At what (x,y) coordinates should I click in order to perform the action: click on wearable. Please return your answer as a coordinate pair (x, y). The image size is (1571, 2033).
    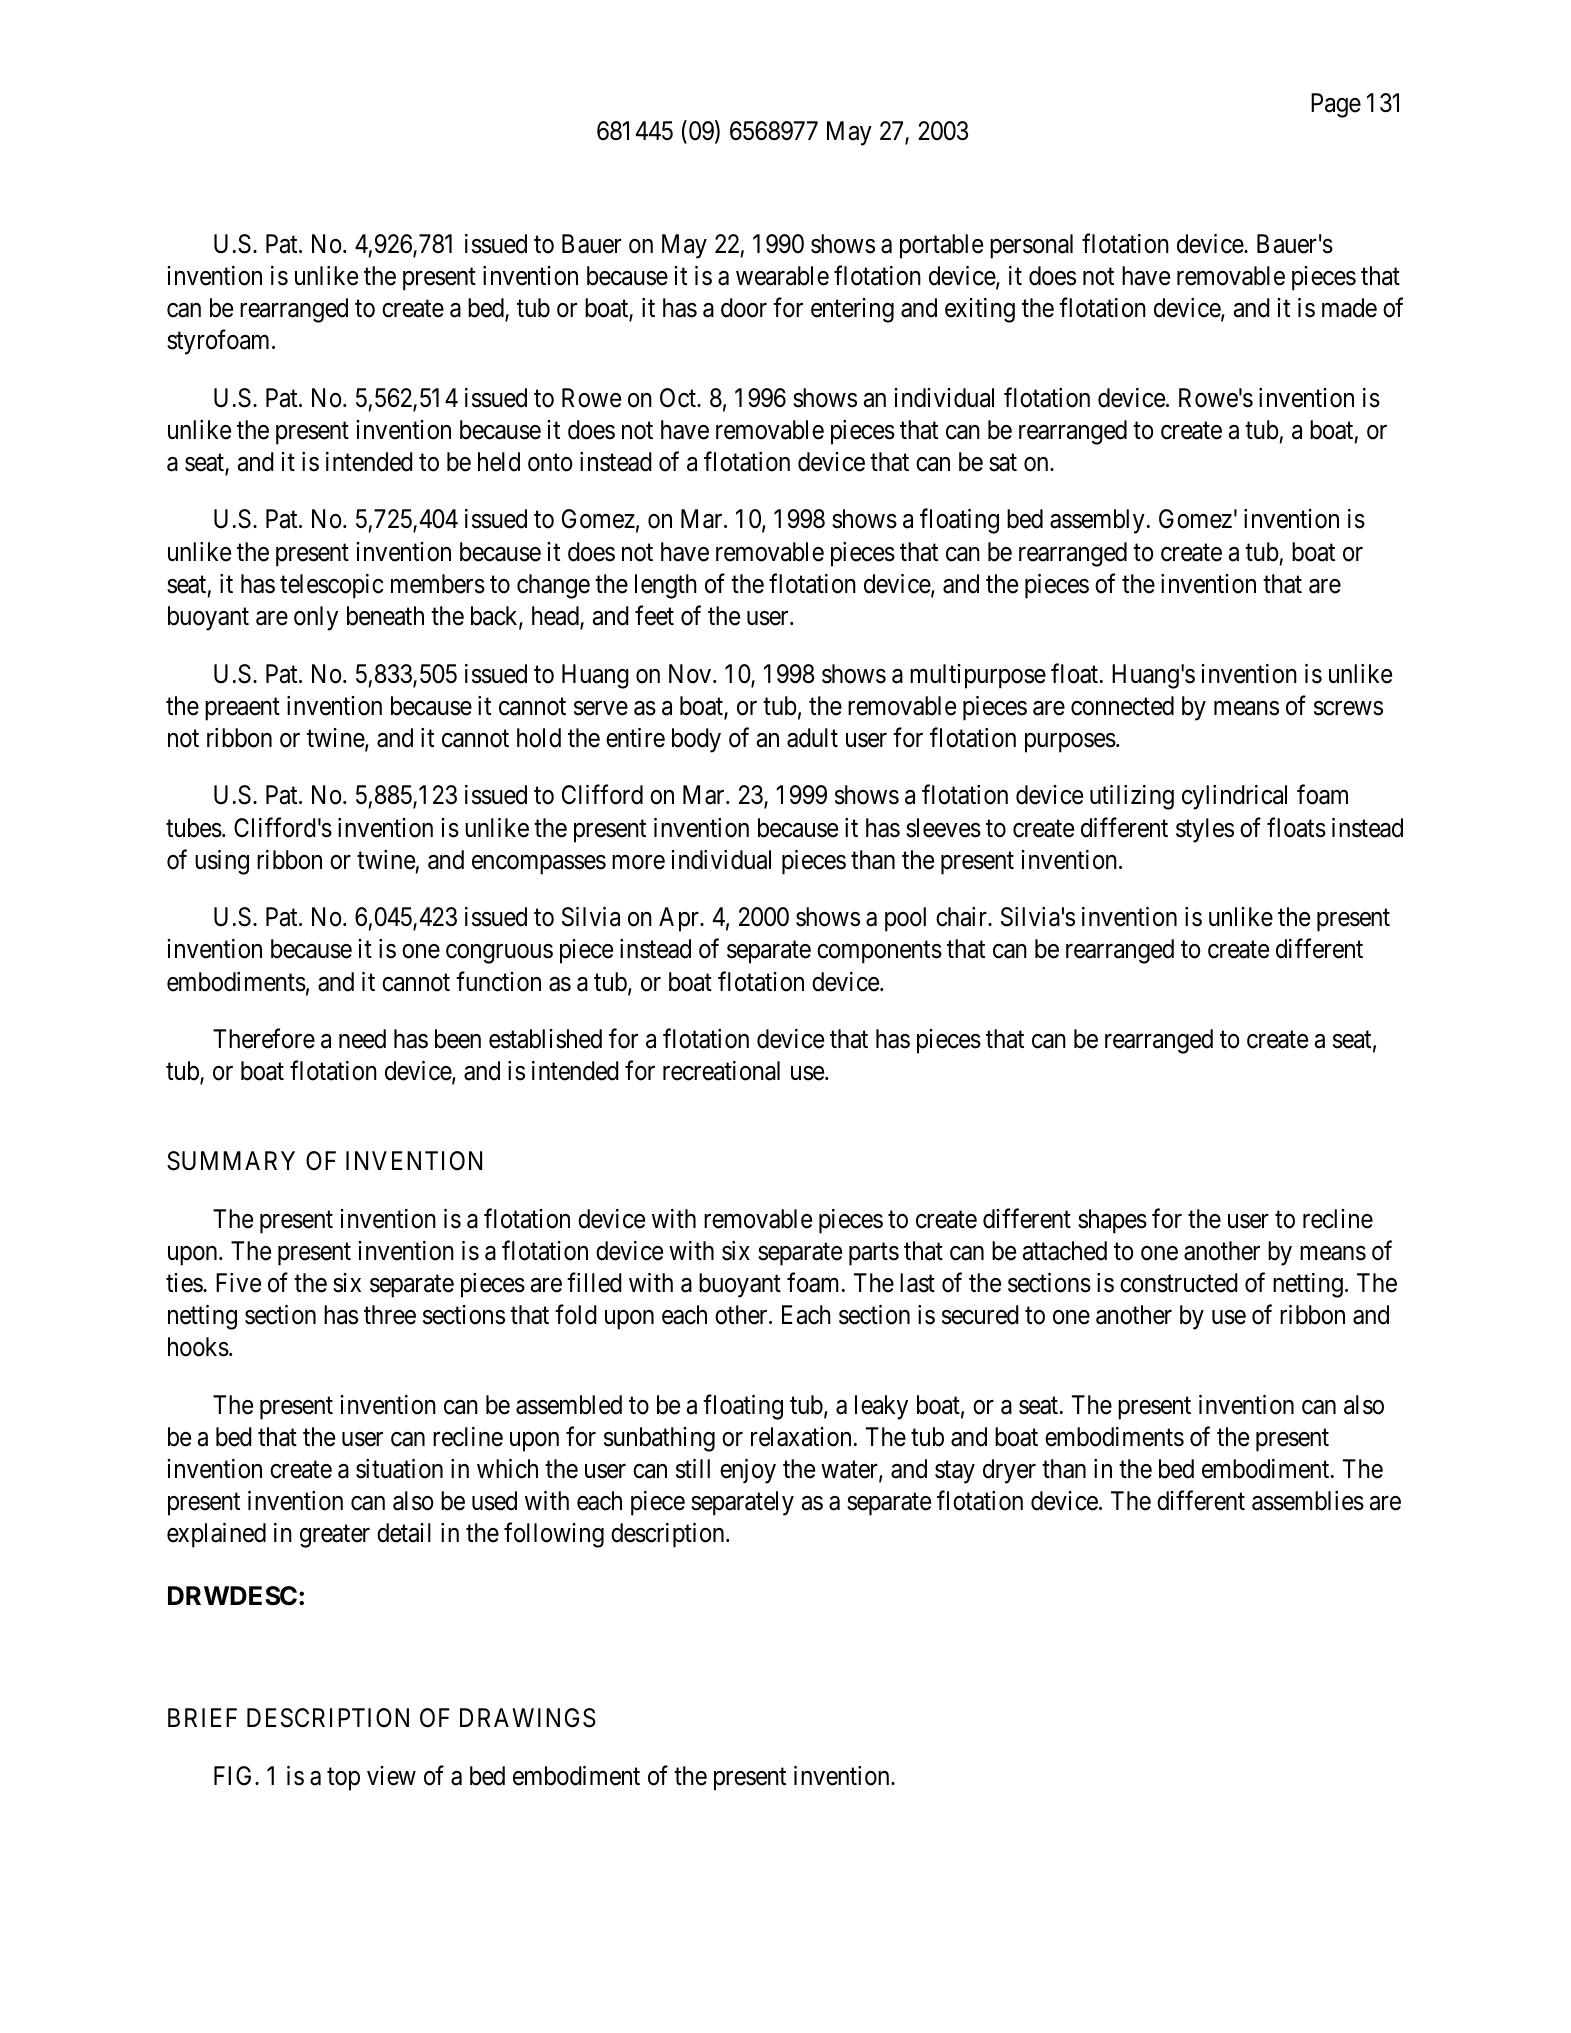
    Looking at the image, I should click on (782, 276).
